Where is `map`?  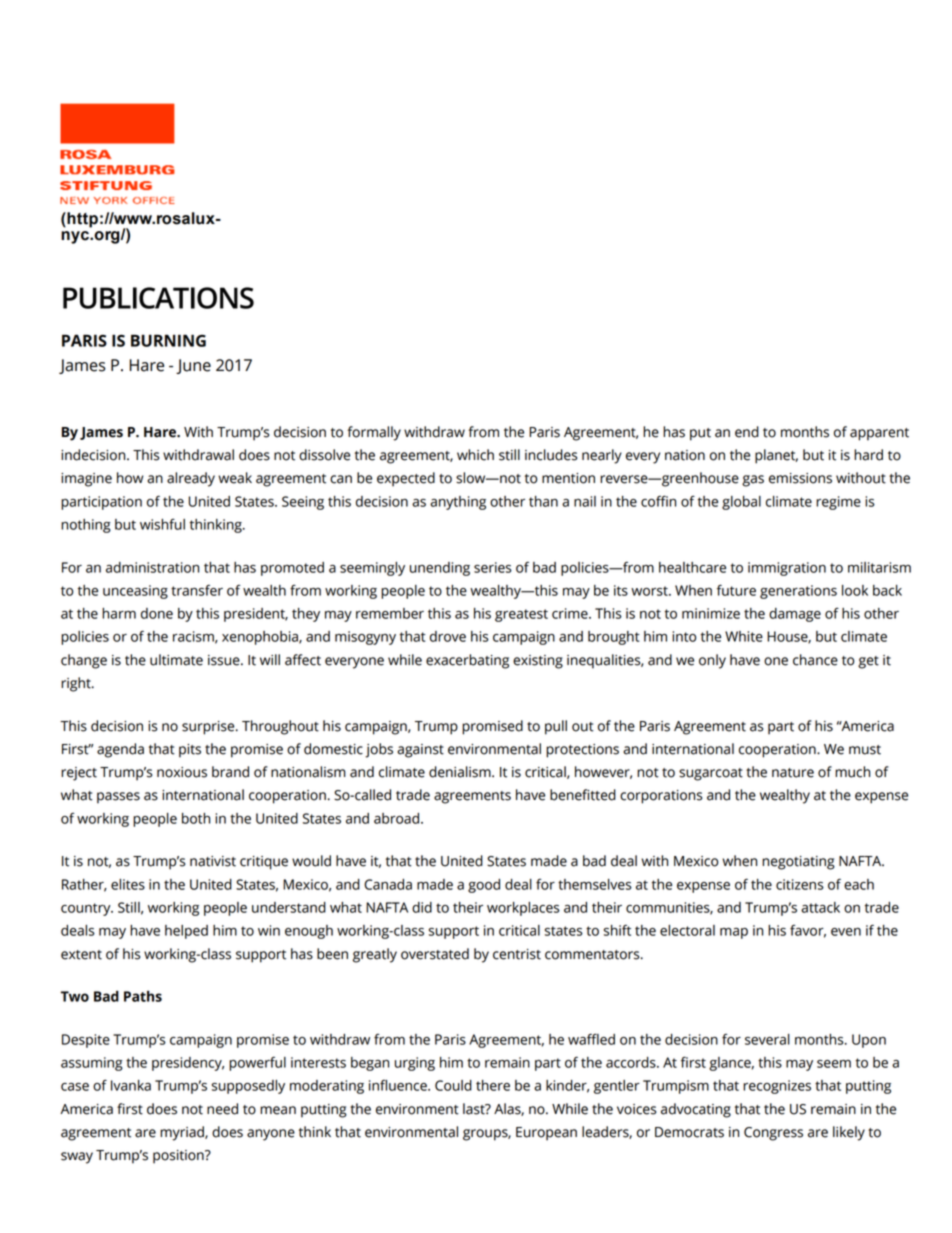 map is located at coordinates (734, 933).
